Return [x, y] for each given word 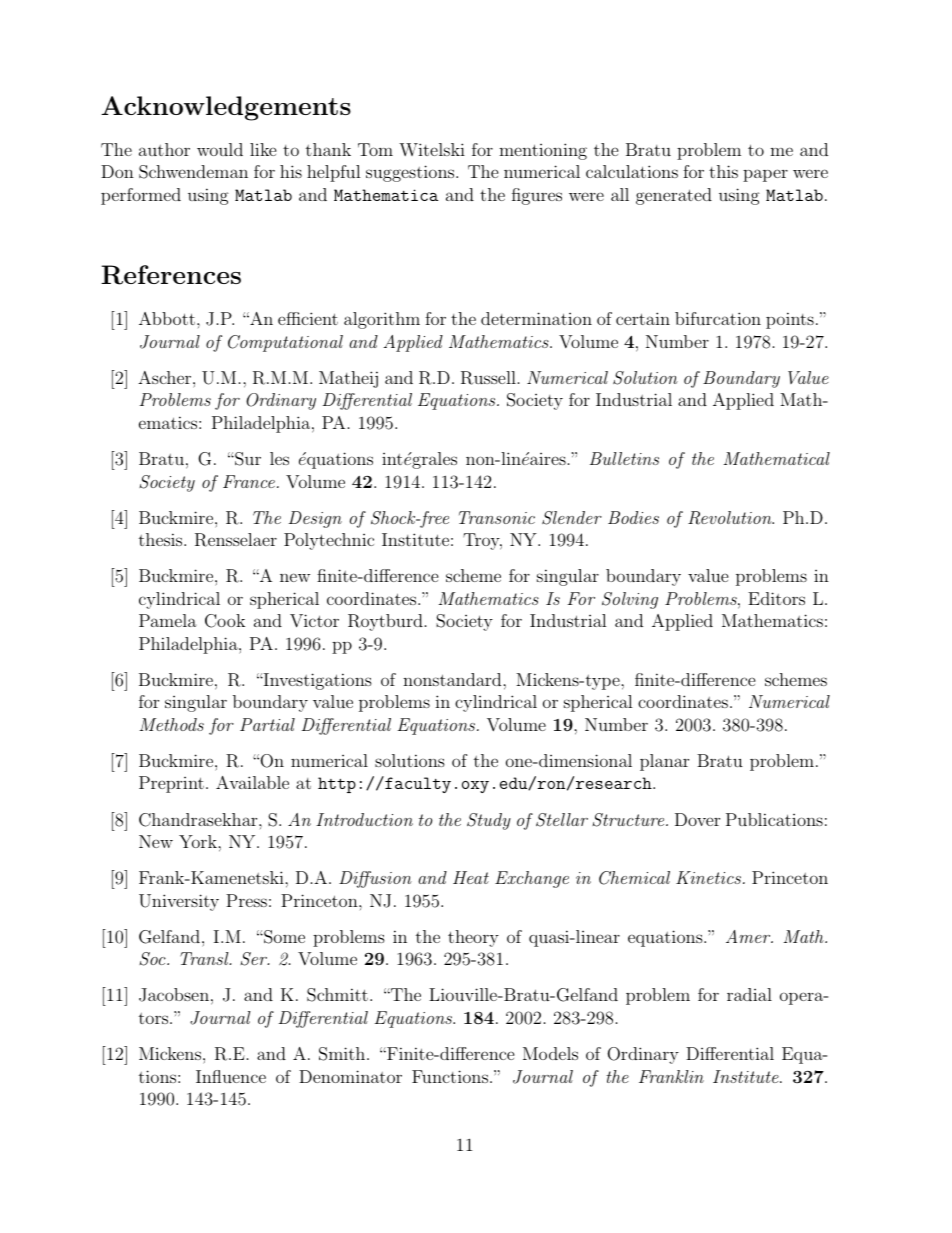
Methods [171, 724]
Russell [488, 378]
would [220, 149]
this [723, 171]
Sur [247, 459]
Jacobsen [174, 995]
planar [664, 762]
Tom [375, 149]
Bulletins [624, 458]
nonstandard [453, 679]
